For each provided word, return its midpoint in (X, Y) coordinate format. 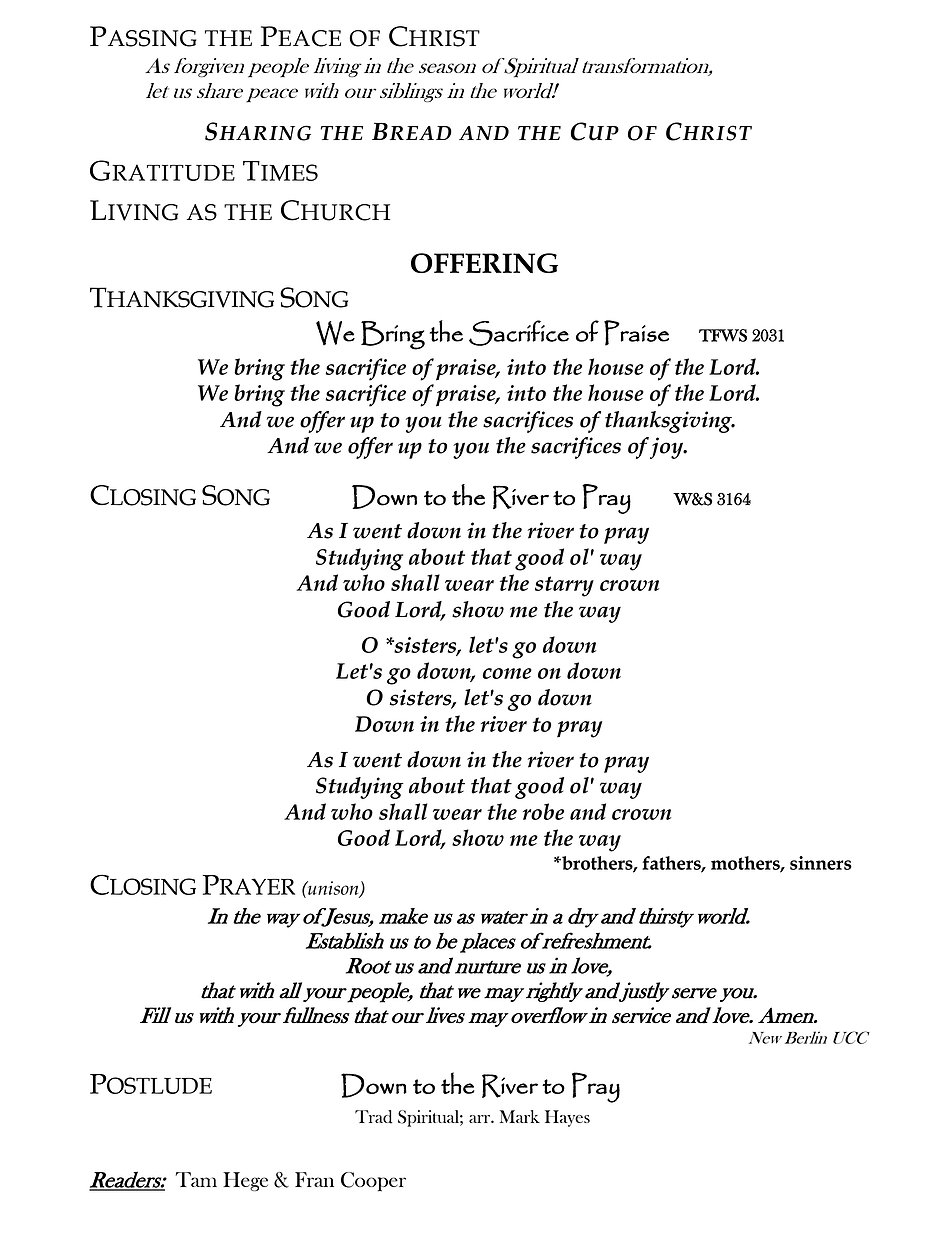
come (507, 673)
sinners (821, 863)
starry (564, 586)
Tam (196, 1179)
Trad (373, 1117)
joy (668, 448)
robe (543, 811)
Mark (520, 1116)
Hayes (567, 1118)
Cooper (373, 1182)
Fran (314, 1179)
